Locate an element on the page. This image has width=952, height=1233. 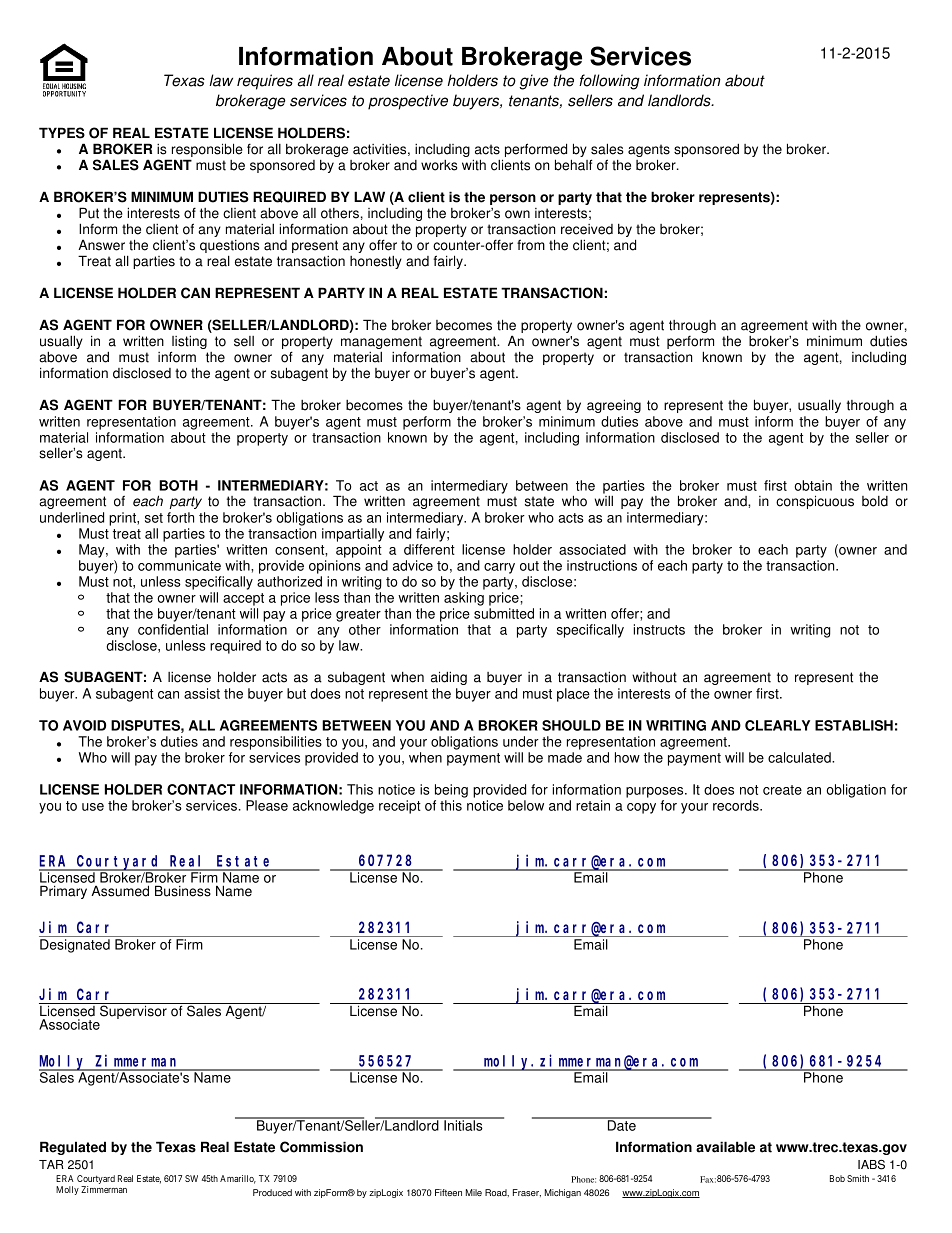
following is located at coordinates (609, 82).
